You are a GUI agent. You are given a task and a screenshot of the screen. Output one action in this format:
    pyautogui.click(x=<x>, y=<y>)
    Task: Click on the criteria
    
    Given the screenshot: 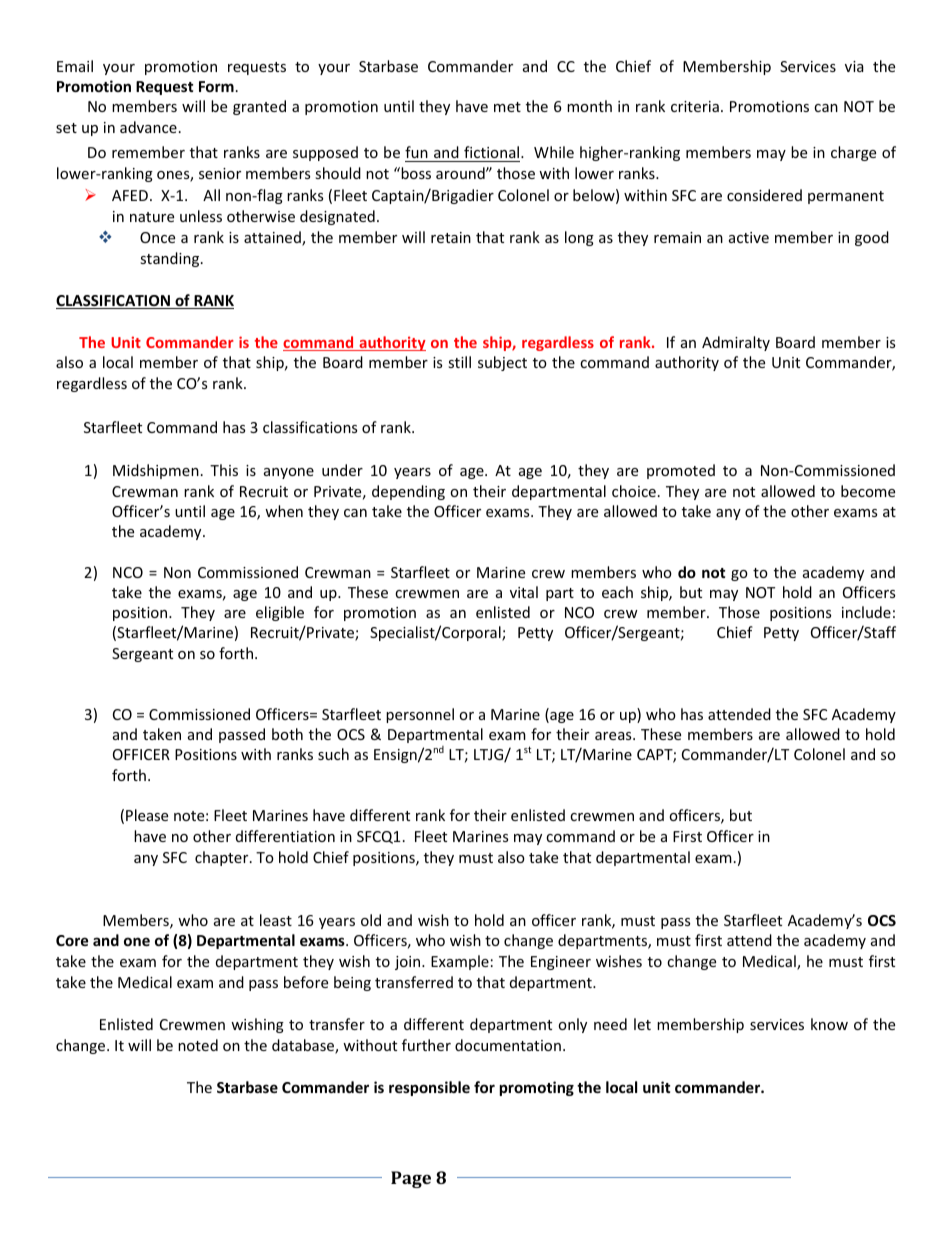 What is the action you would take?
    pyautogui.click(x=695, y=106)
